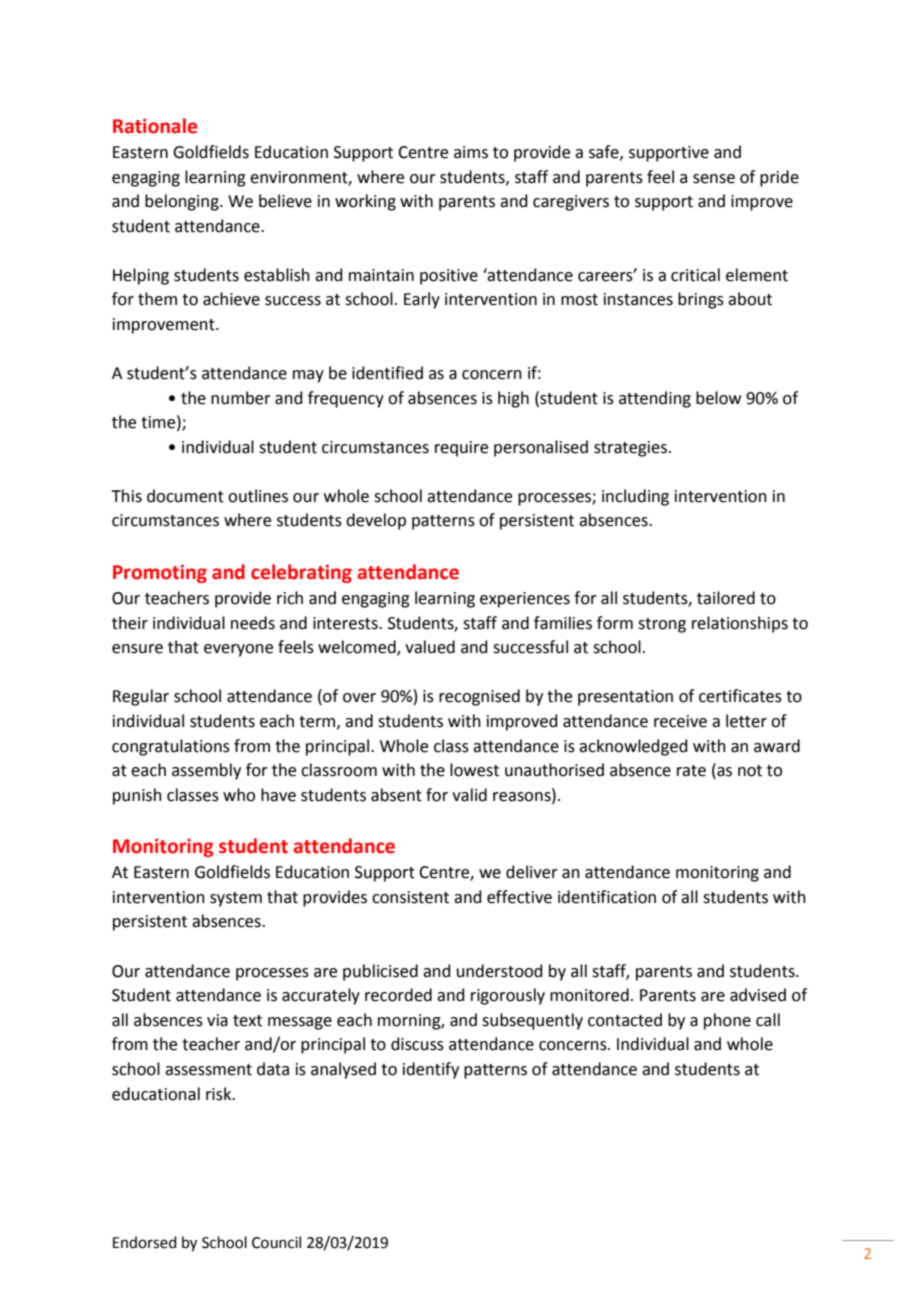 This screenshot has height=1308, width=924. What do you see at coordinates (714, 179) in the screenshot?
I see `sense` at bounding box center [714, 179].
